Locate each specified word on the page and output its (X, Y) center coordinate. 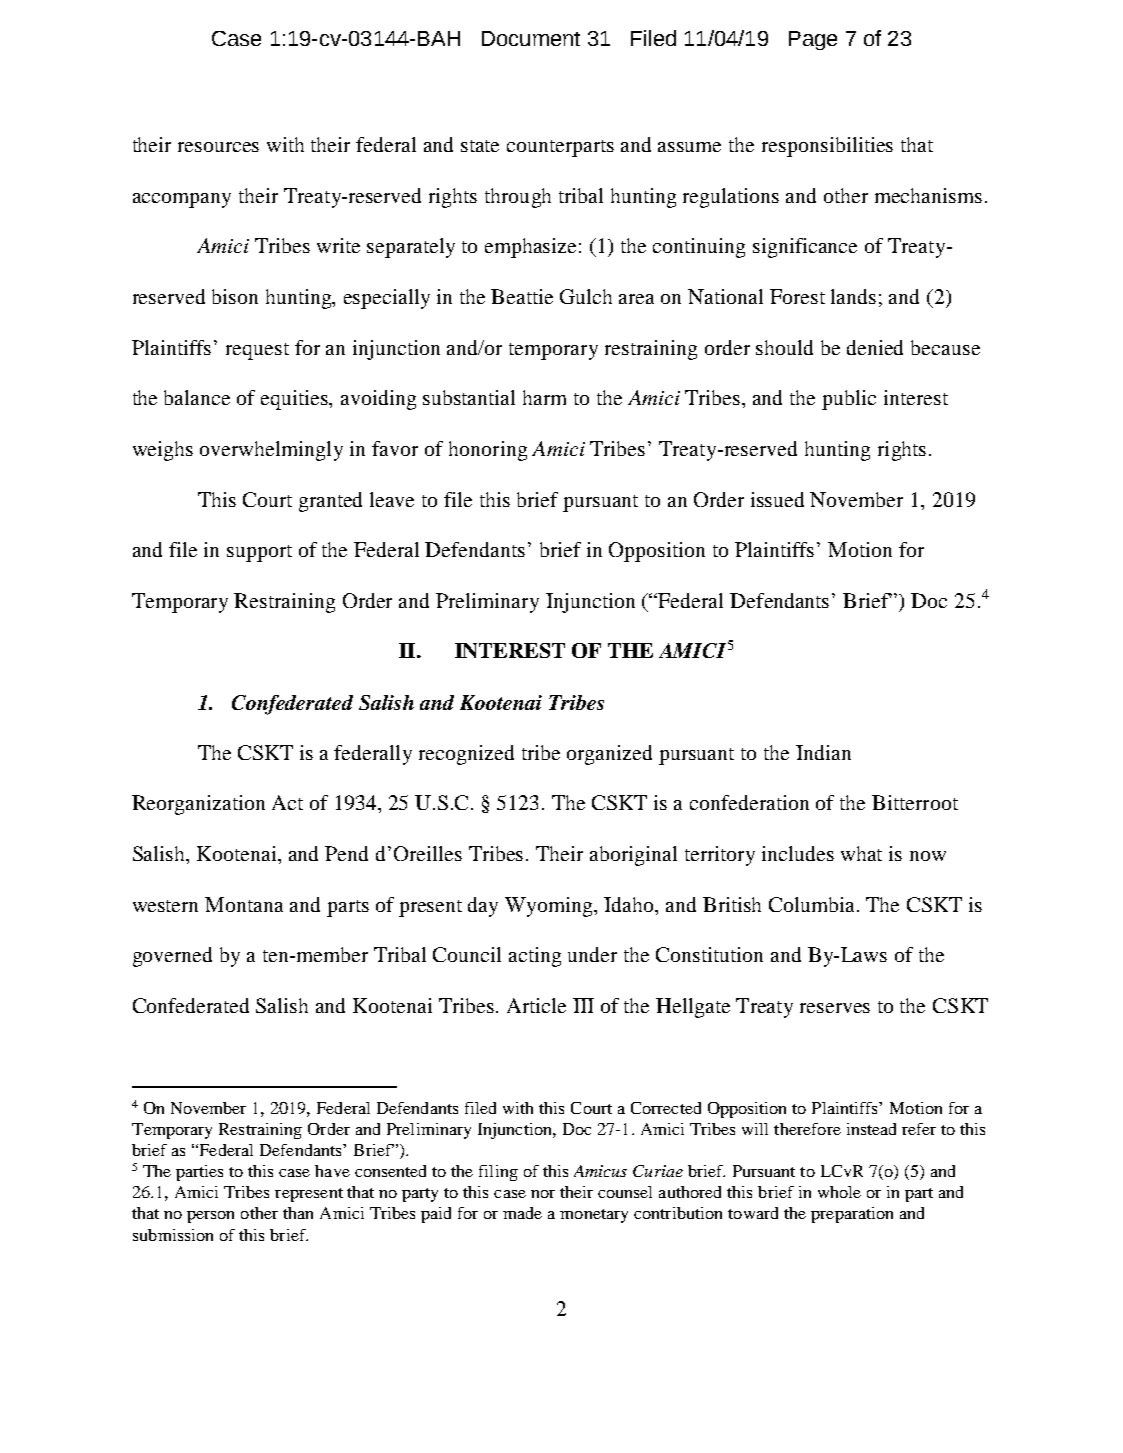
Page (813, 40)
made (522, 1213)
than (298, 1213)
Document (531, 38)
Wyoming (550, 907)
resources (218, 147)
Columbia (813, 904)
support (259, 553)
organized (609, 755)
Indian (823, 752)
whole (839, 1192)
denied (875, 347)
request (257, 351)
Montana (244, 904)
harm (544, 397)
